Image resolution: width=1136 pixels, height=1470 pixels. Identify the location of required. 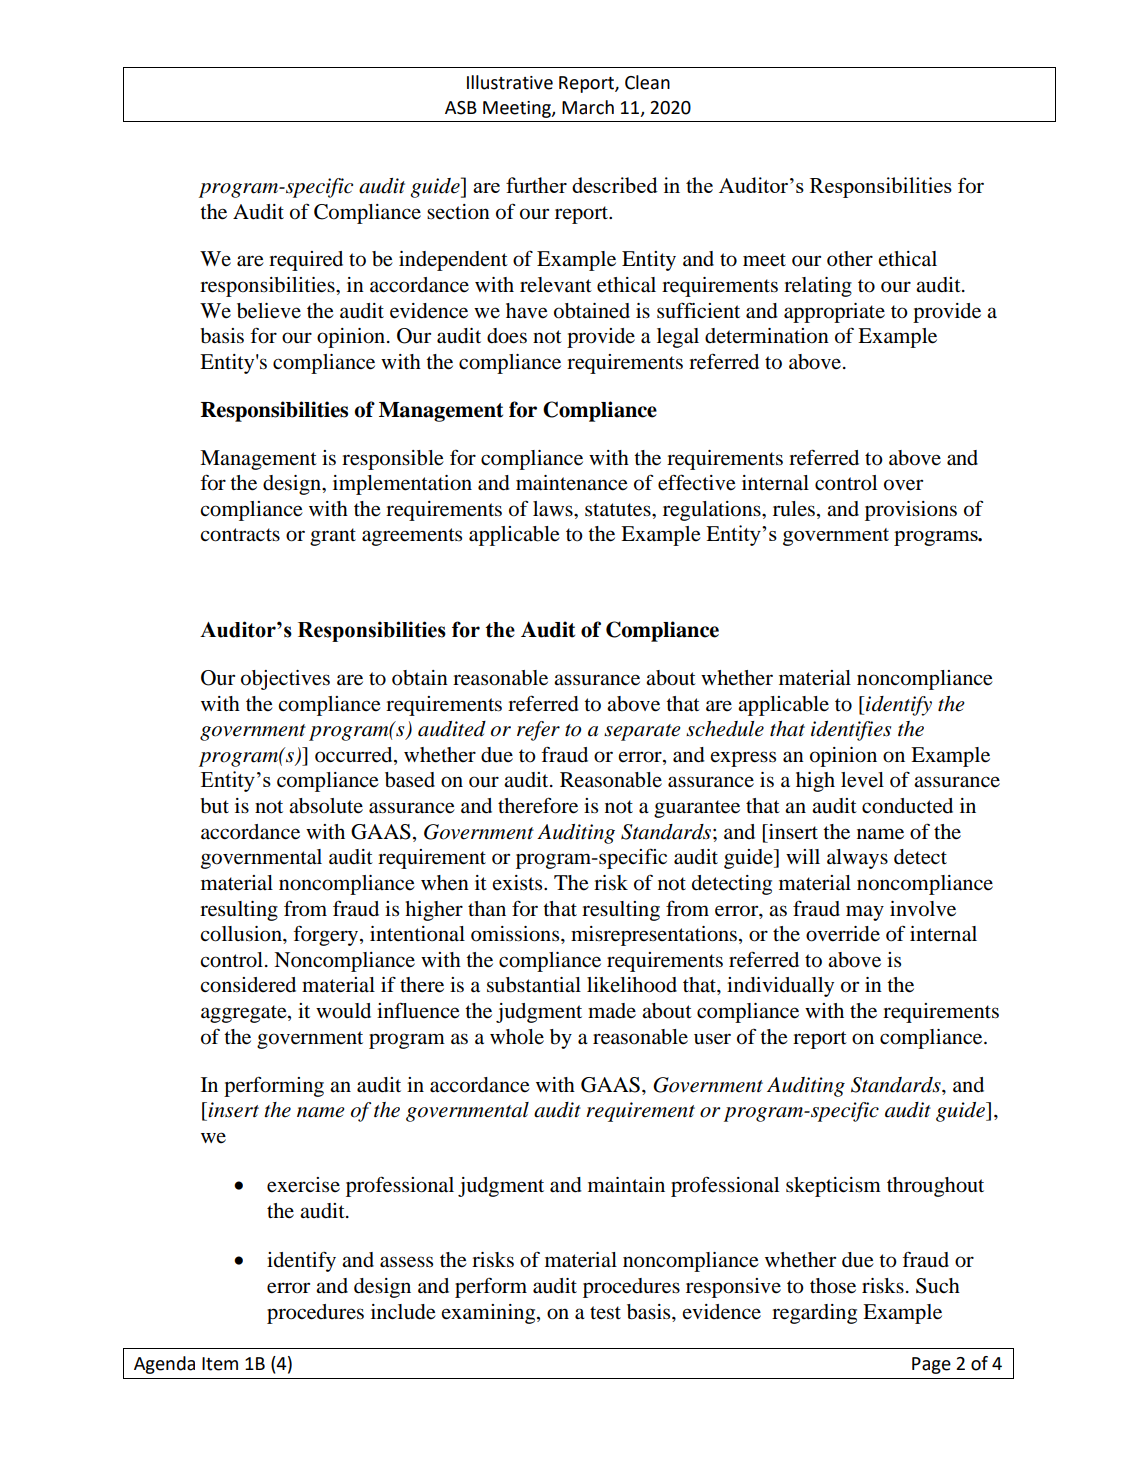
(306, 261).
